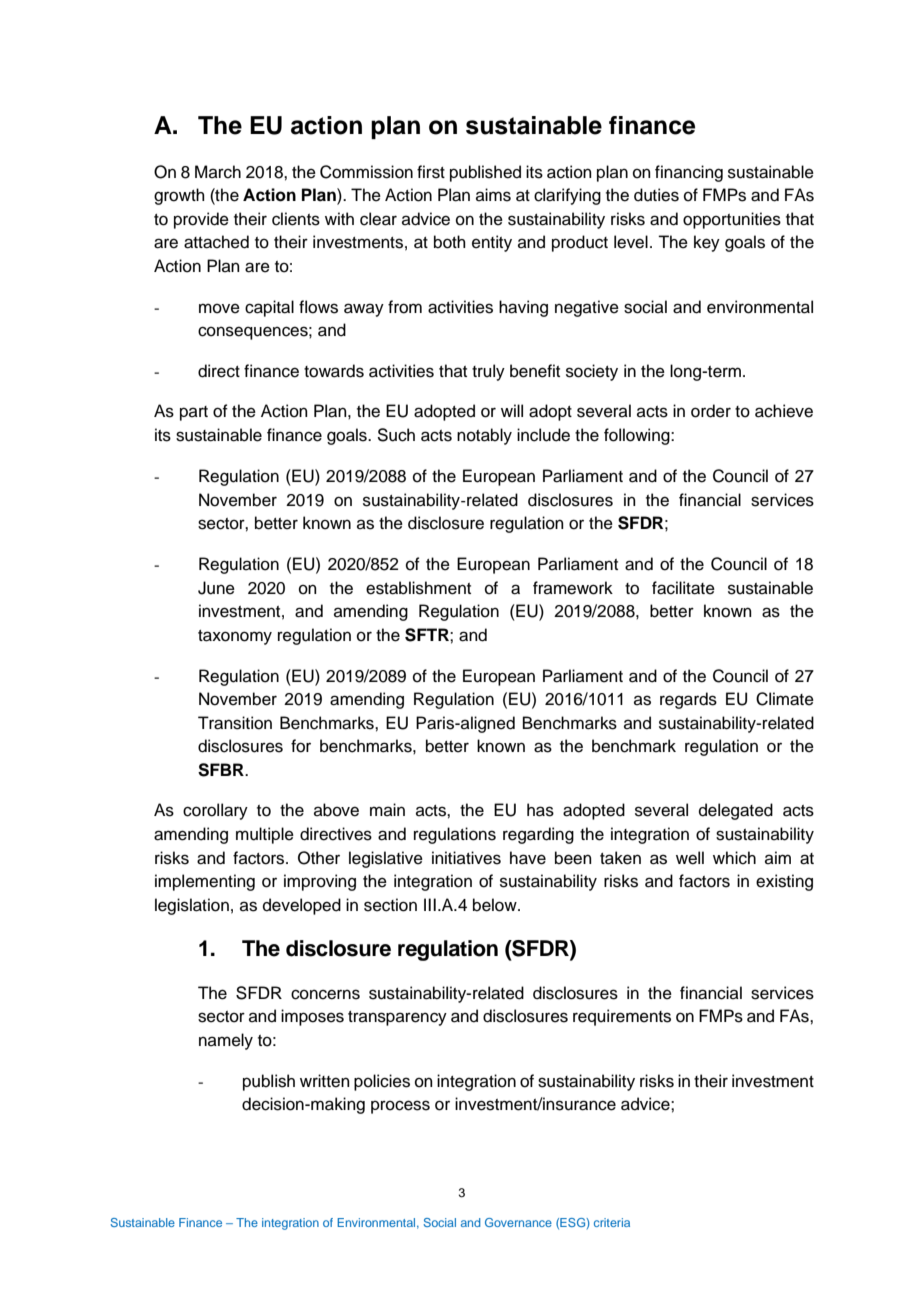 The width and height of the screenshot is (924, 1308). What do you see at coordinates (518, 1222) in the screenshot?
I see `Governance` at bounding box center [518, 1222].
